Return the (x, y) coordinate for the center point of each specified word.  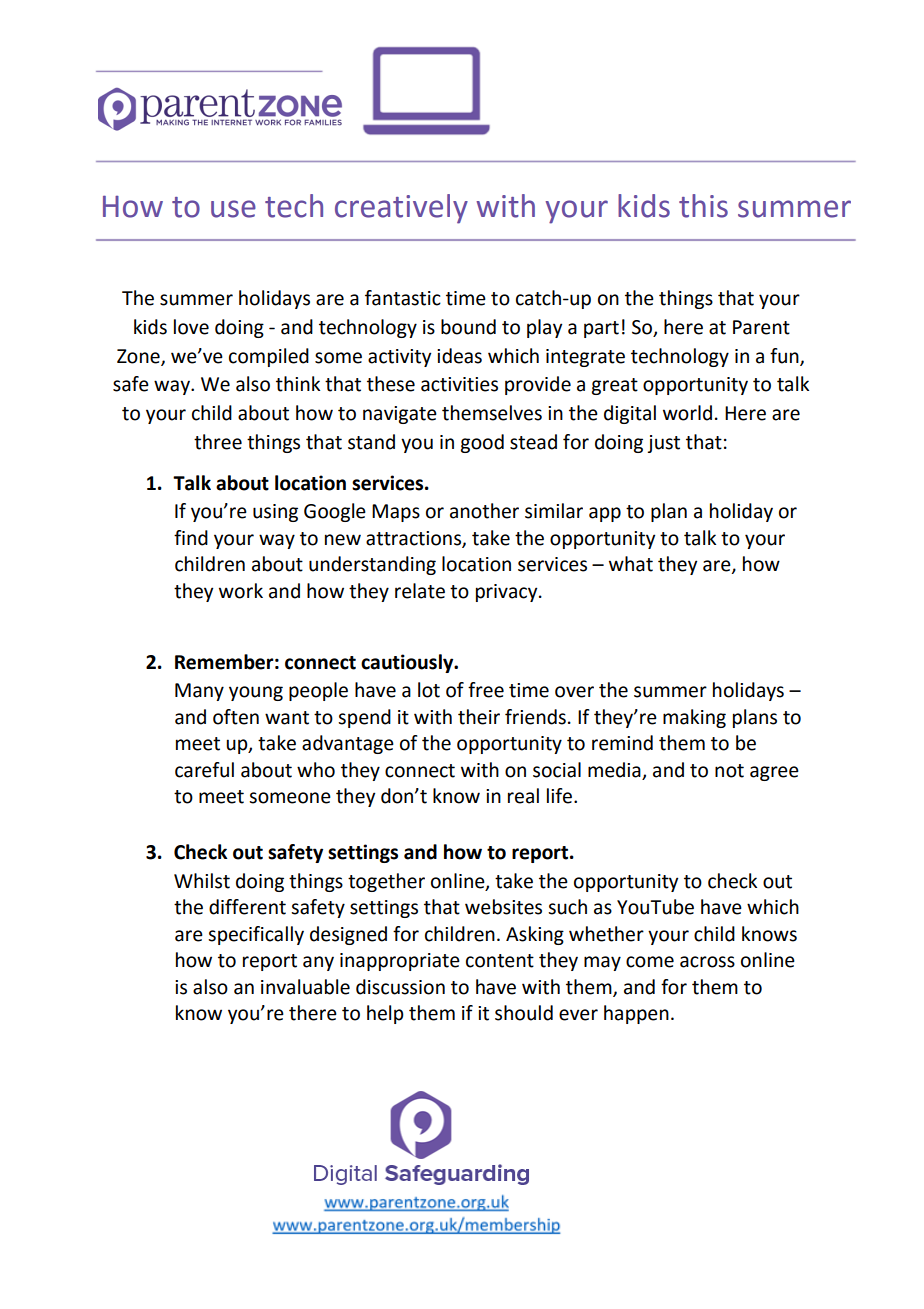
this (703, 206)
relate (420, 591)
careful (204, 770)
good (482, 443)
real (523, 796)
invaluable (305, 987)
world (687, 413)
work (241, 591)
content (500, 961)
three (218, 442)
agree (774, 773)
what (631, 564)
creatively (401, 209)
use (233, 209)
